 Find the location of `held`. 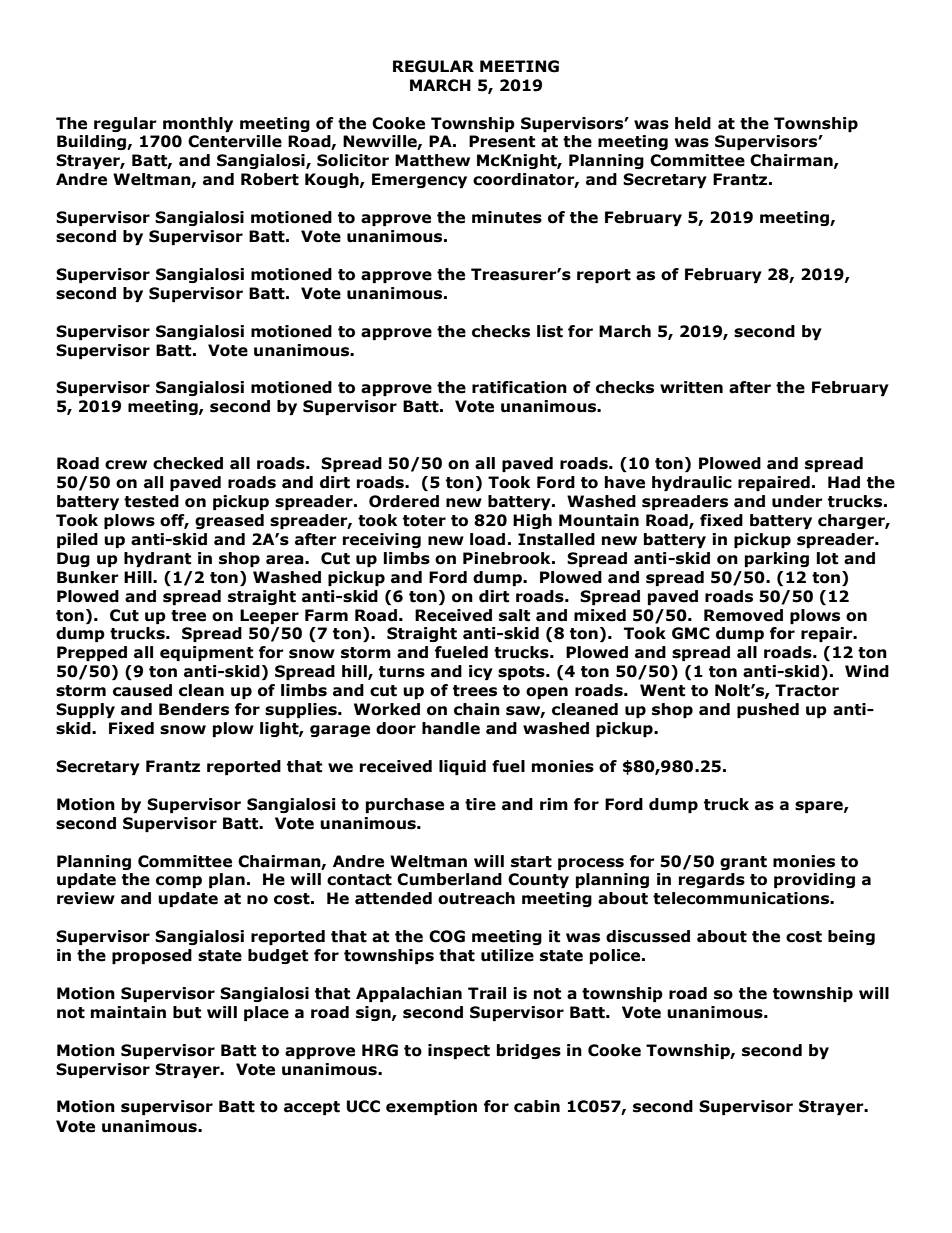

held is located at coordinates (693, 123).
